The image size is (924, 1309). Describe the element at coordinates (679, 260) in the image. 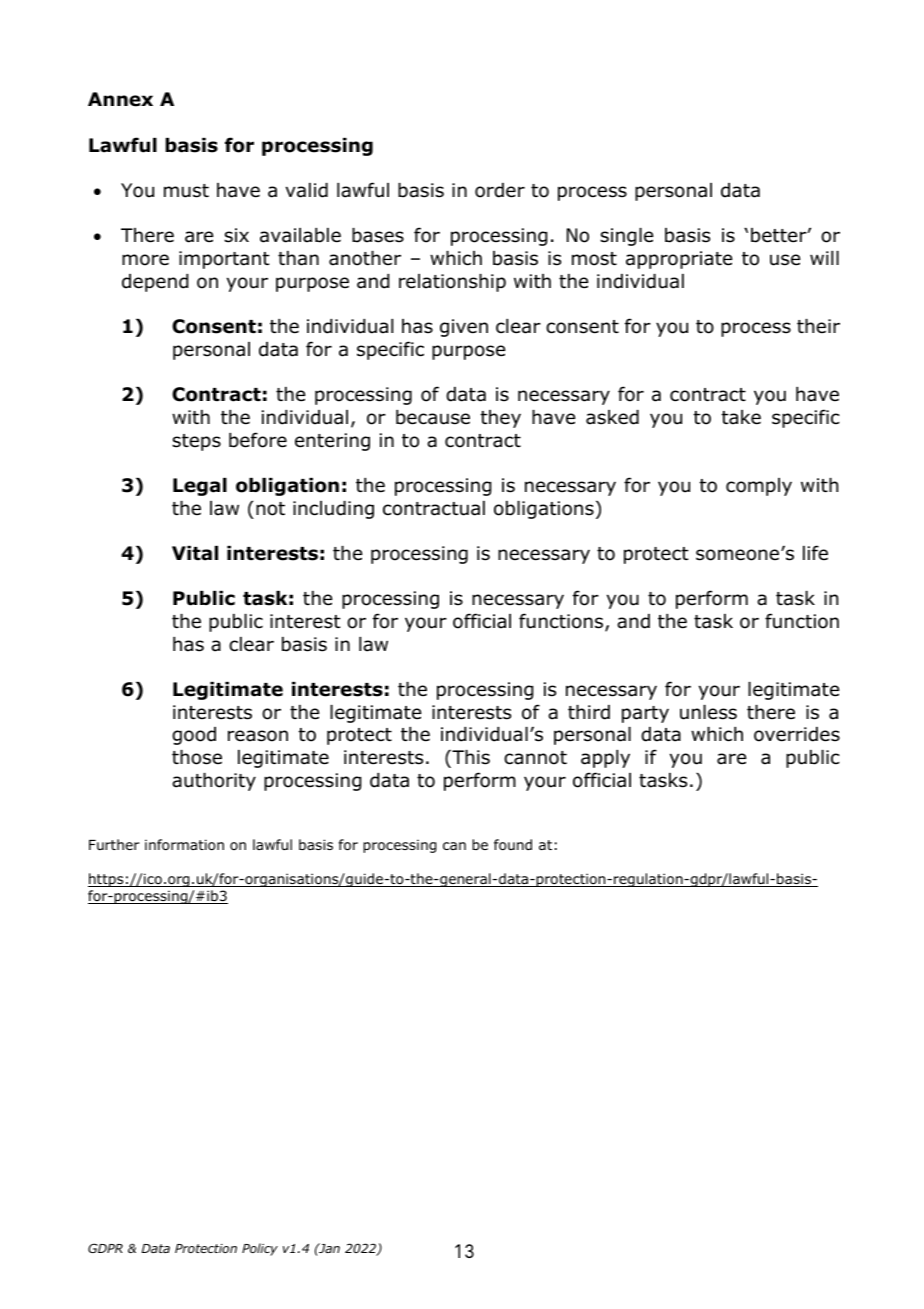

I see `appropriate` at that location.
